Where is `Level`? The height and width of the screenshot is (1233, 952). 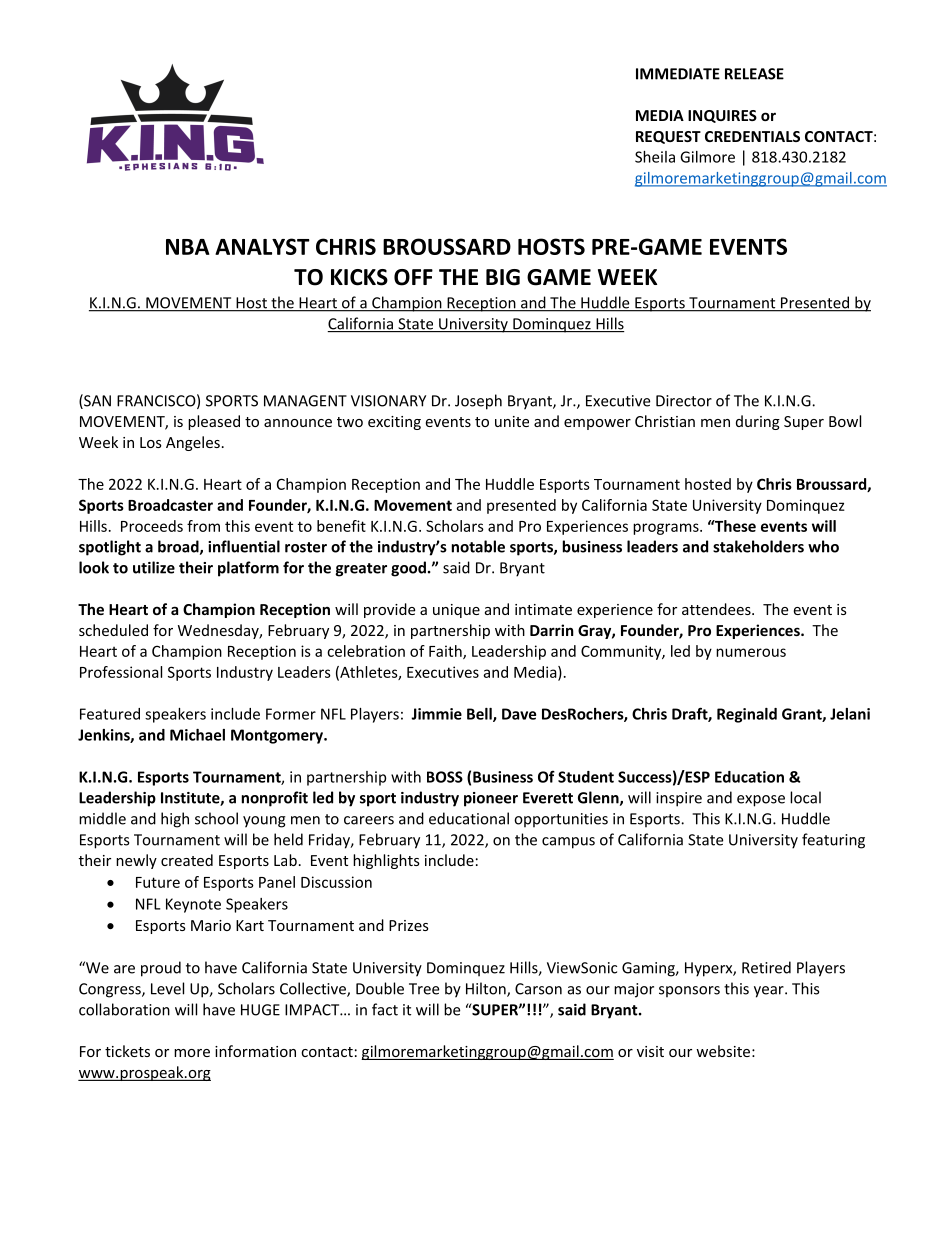 Level is located at coordinates (167, 988).
